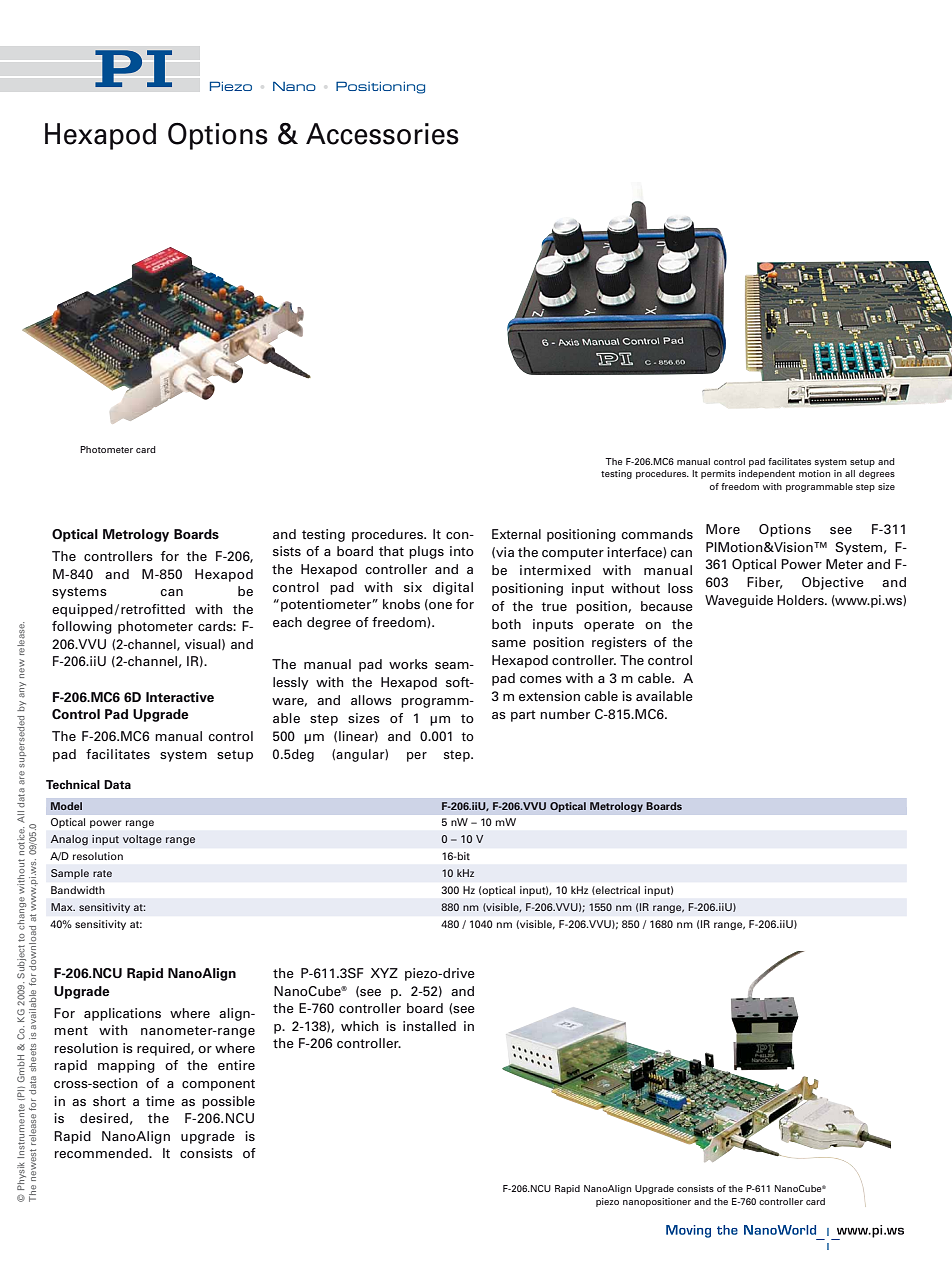  What do you see at coordinates (718, 474) in the document?
I see `permits` at bounding box center [718, 474].
